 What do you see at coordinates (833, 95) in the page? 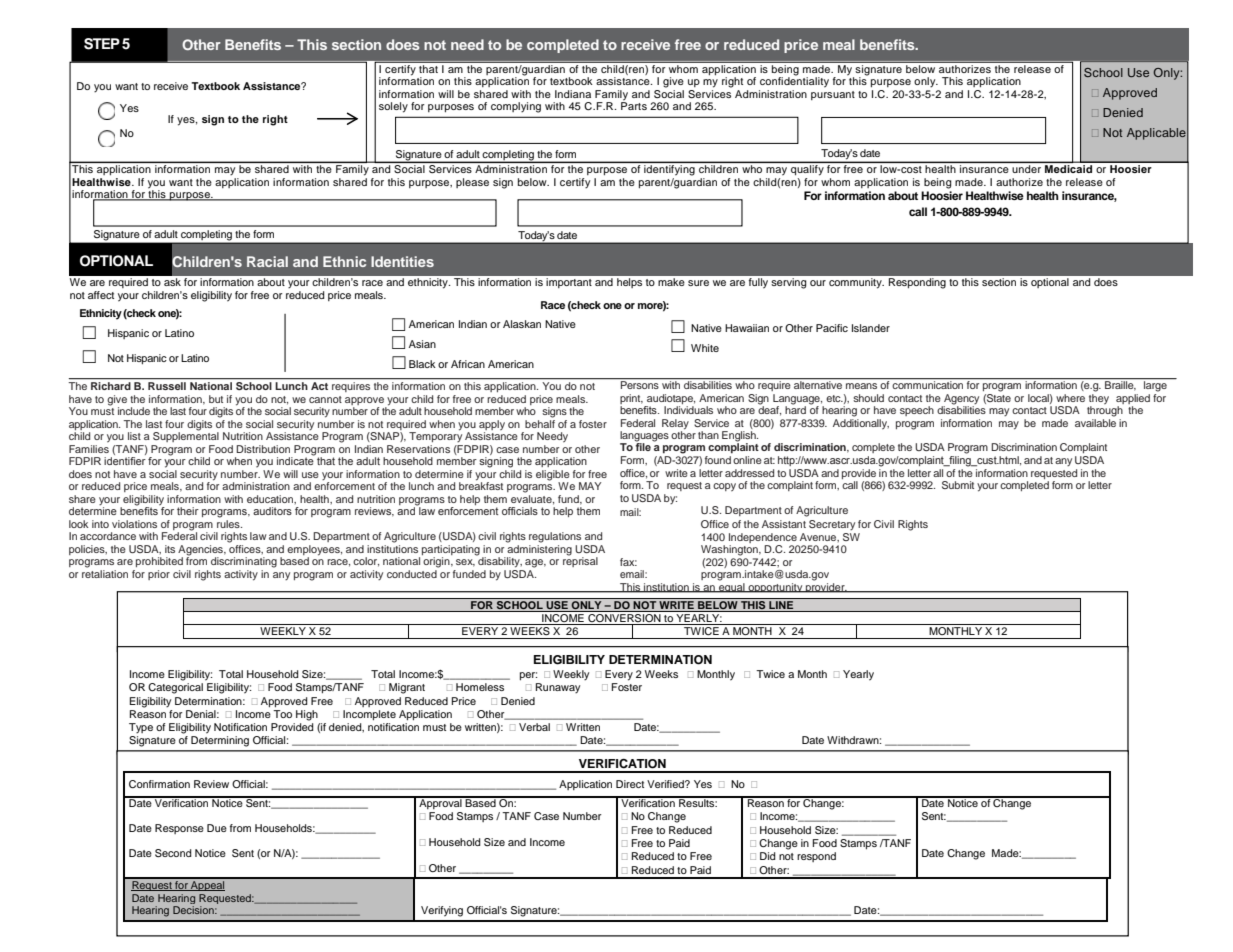
I see `pursuant` at bounding box center [833, 95].
